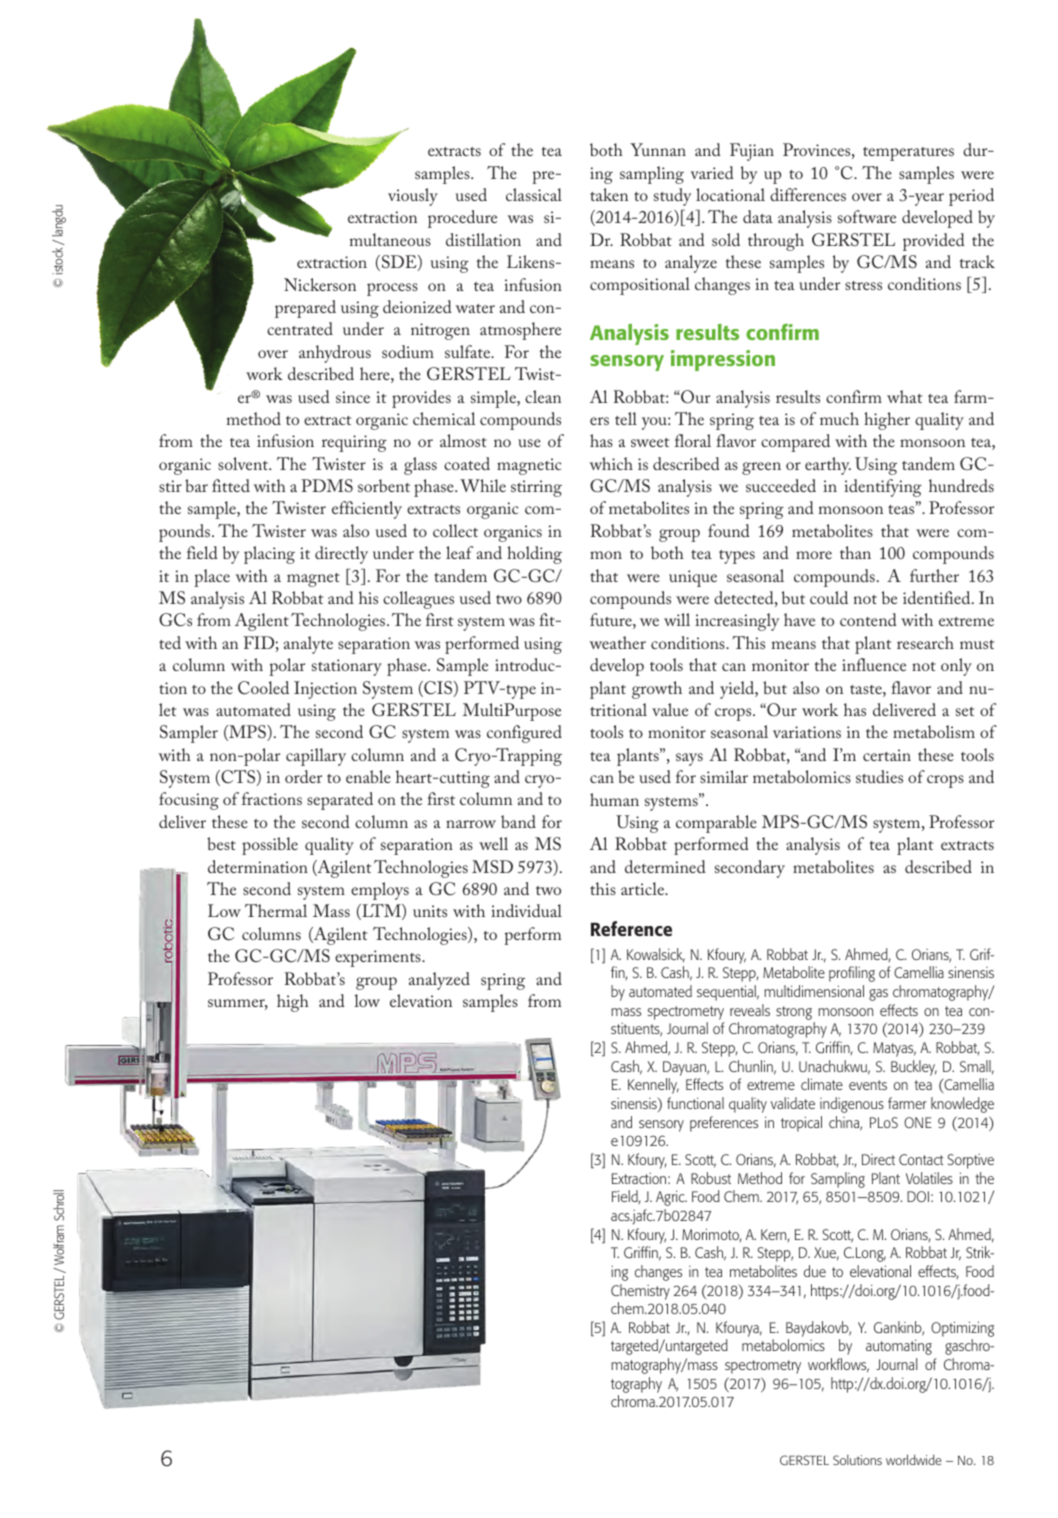  What do you see at coordinates (867, 216) in the screenshot?
I see `software` at bounding box center [867, 216].
